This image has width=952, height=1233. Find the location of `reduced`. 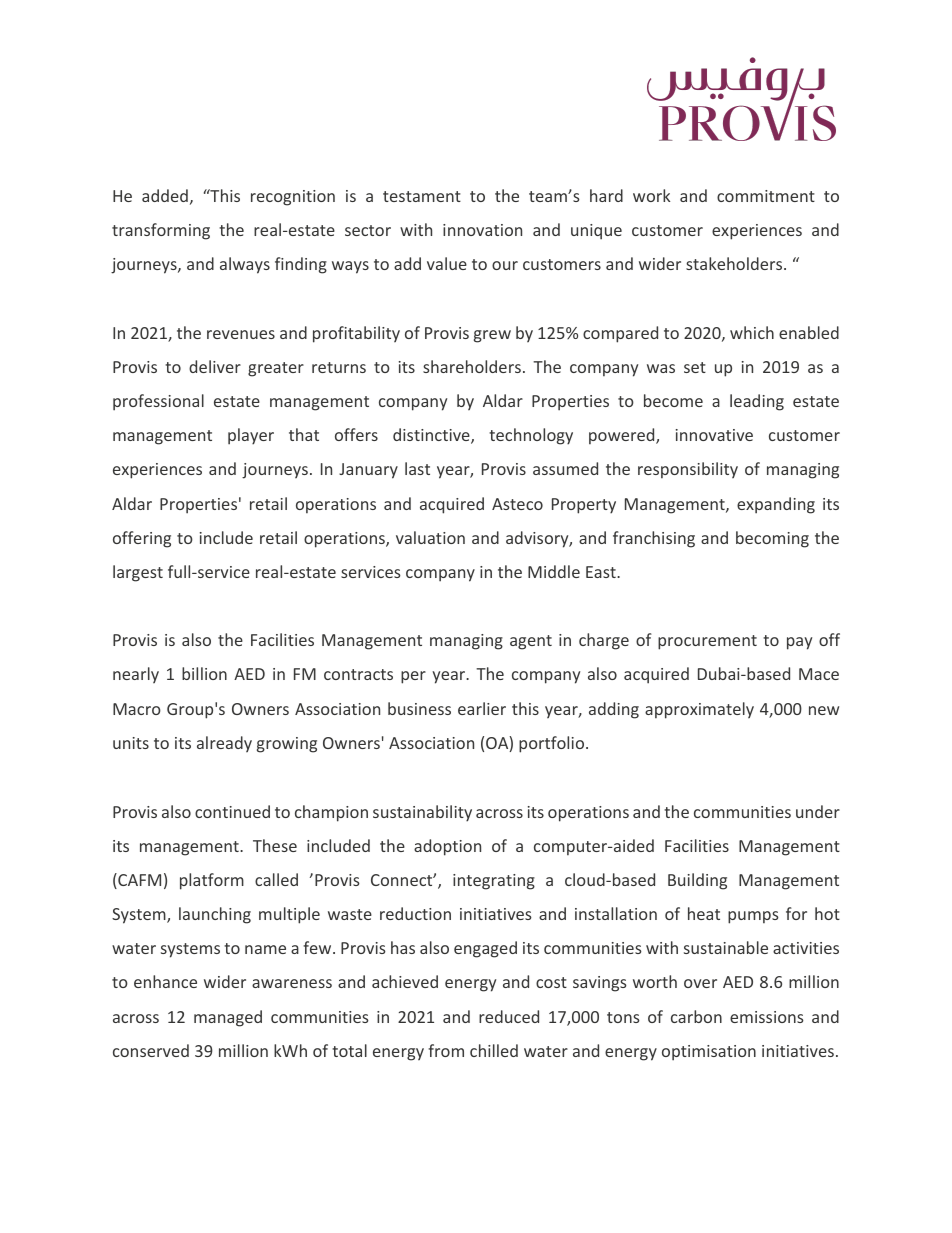

reduced is located at coordinates (509, 1016).
